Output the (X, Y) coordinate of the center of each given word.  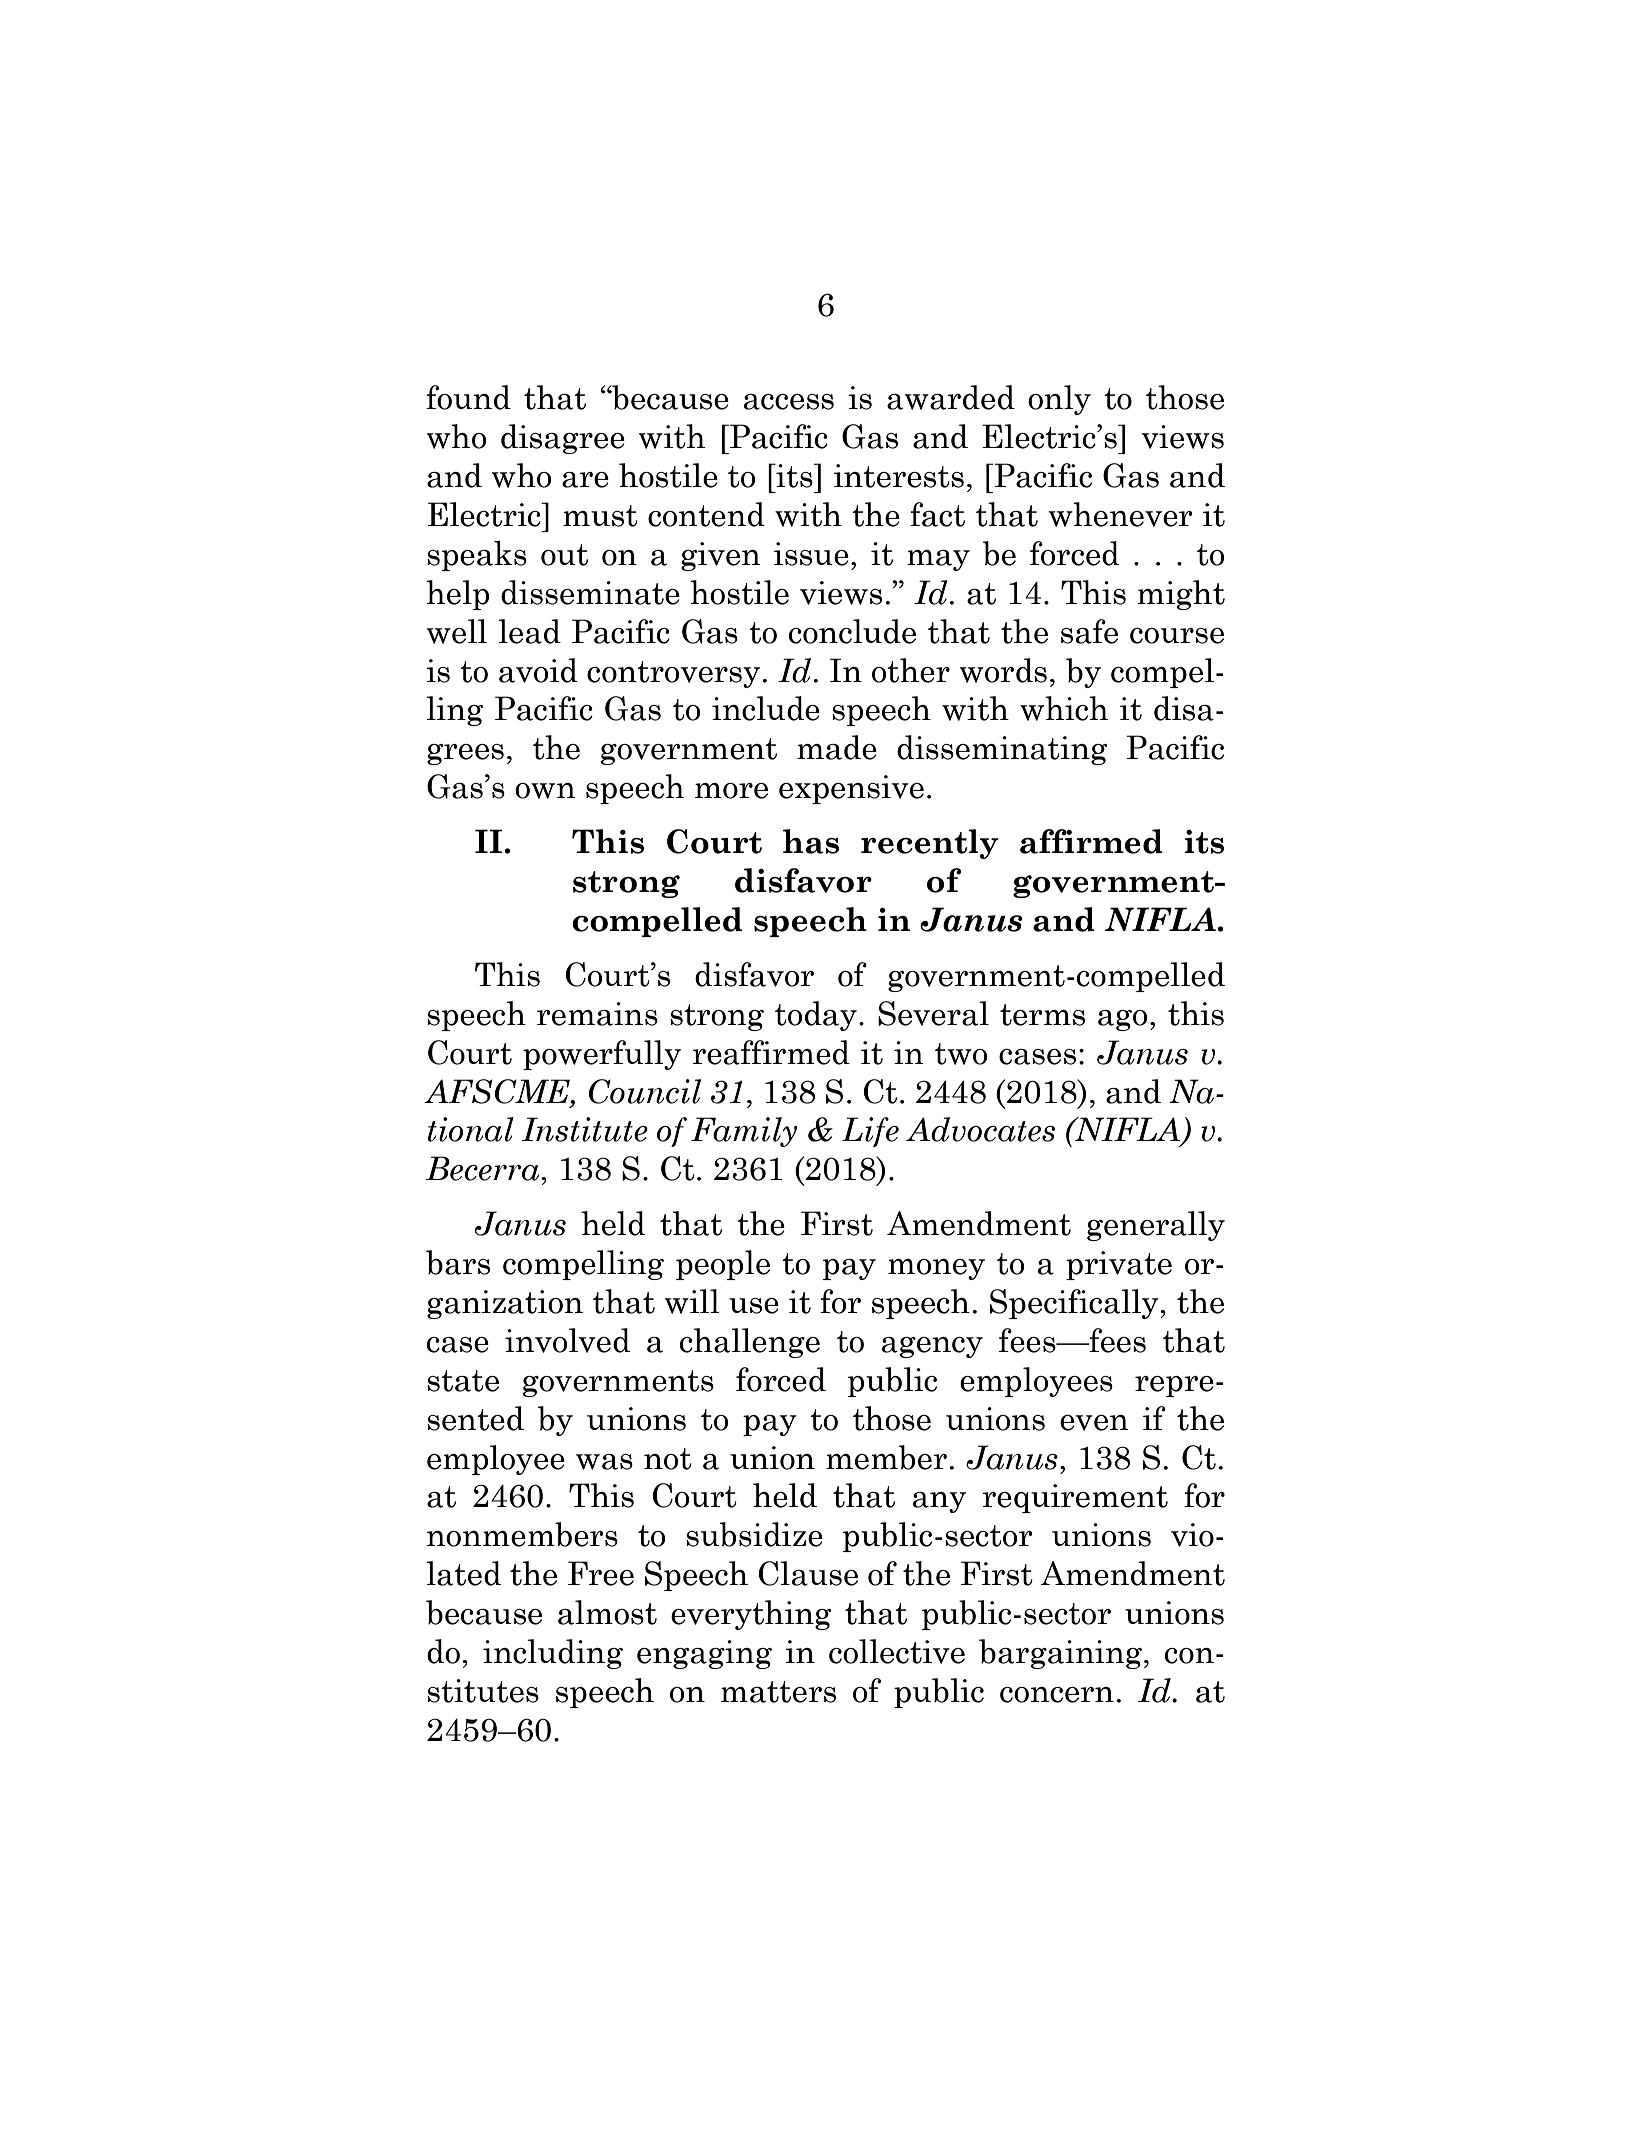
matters (778, 1692)
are (585, 480)
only (1059, 400)
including (553, 1654)
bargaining (1060, 1654)
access (789, 402)
